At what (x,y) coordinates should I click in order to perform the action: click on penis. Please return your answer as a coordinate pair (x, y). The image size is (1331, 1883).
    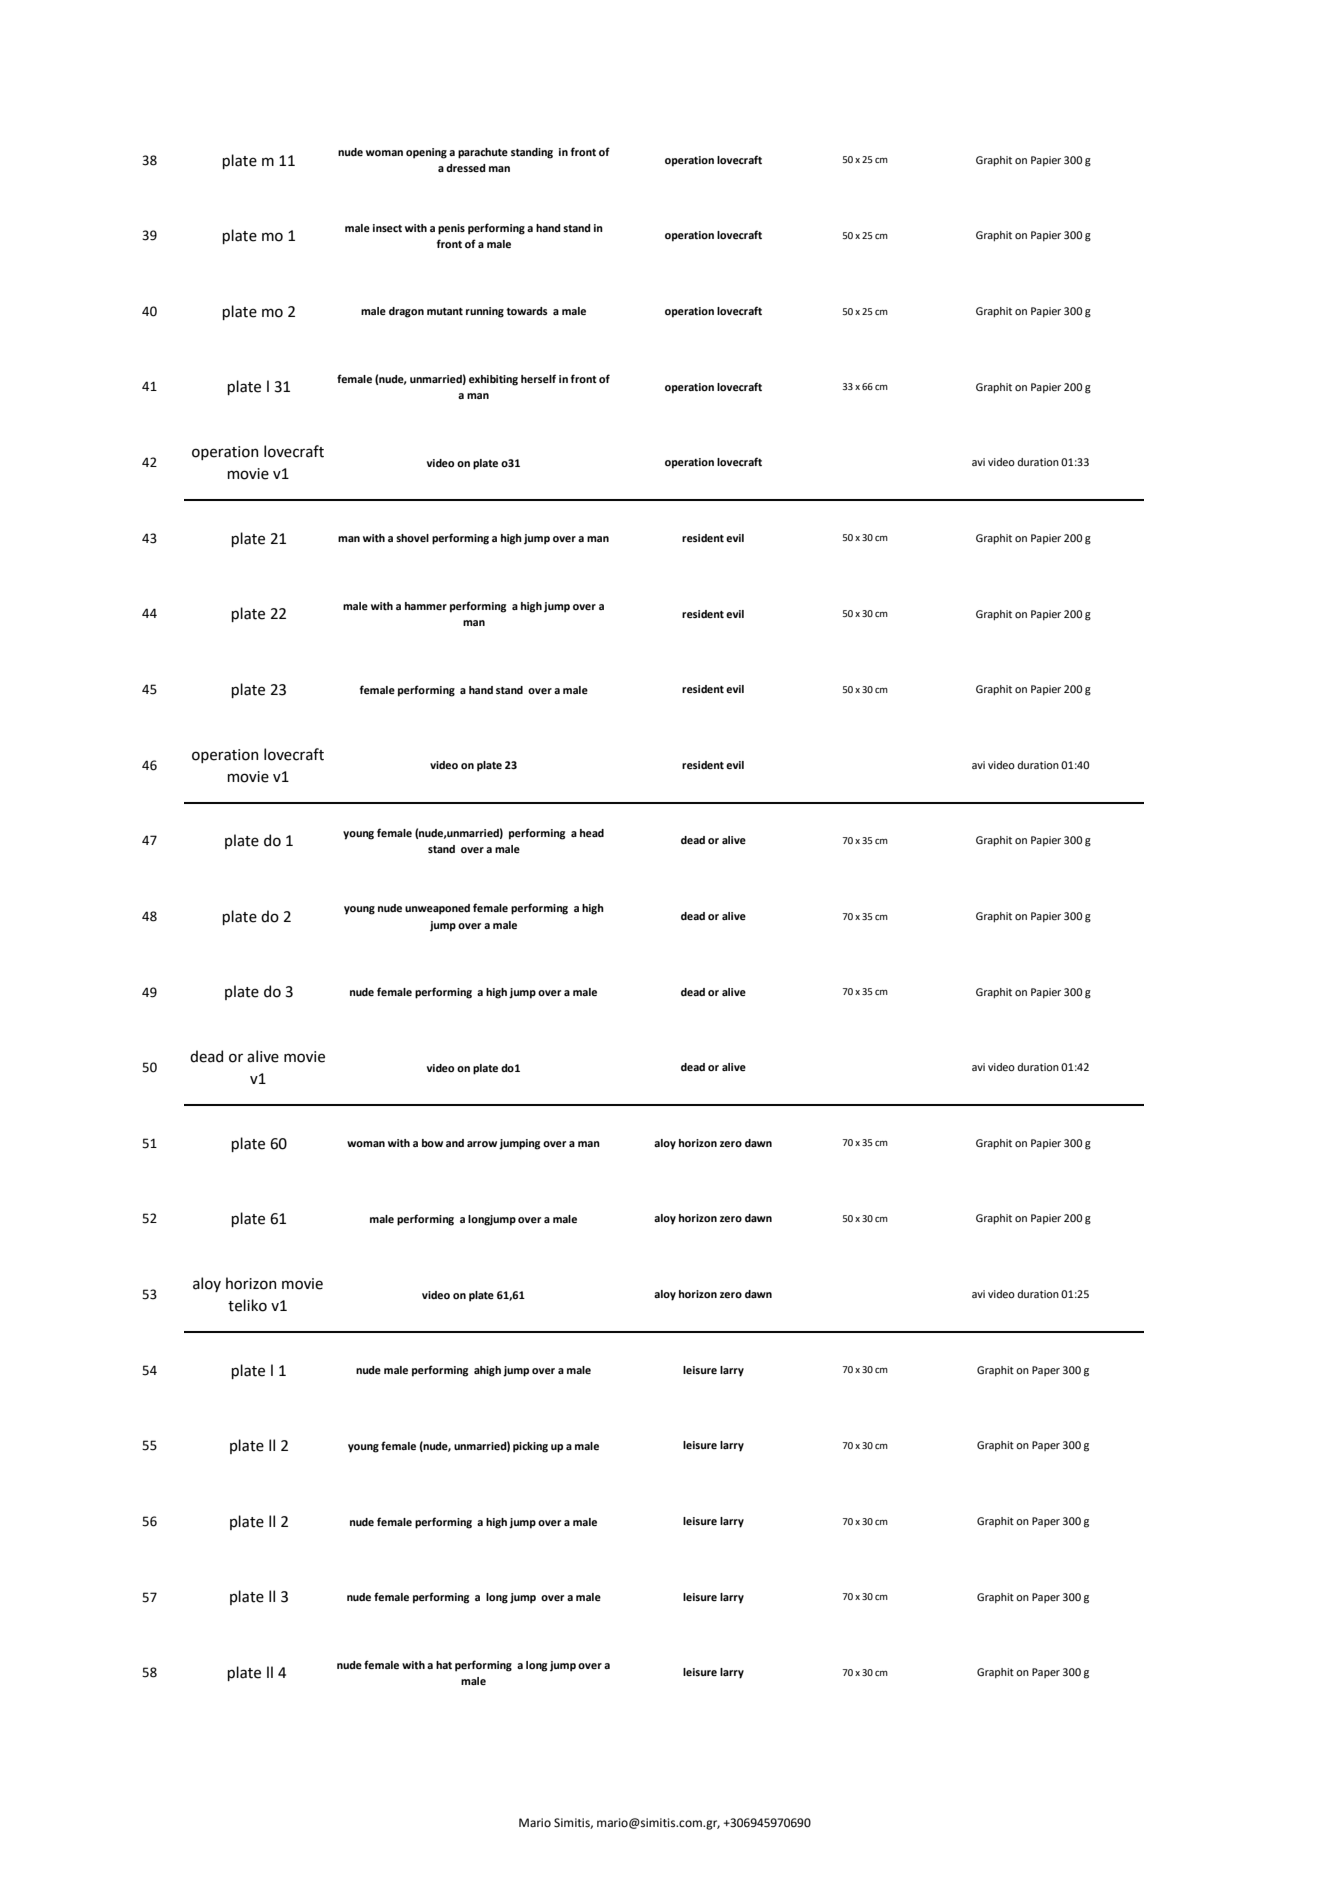
    Looking at the image, I should click on (451, 229).
